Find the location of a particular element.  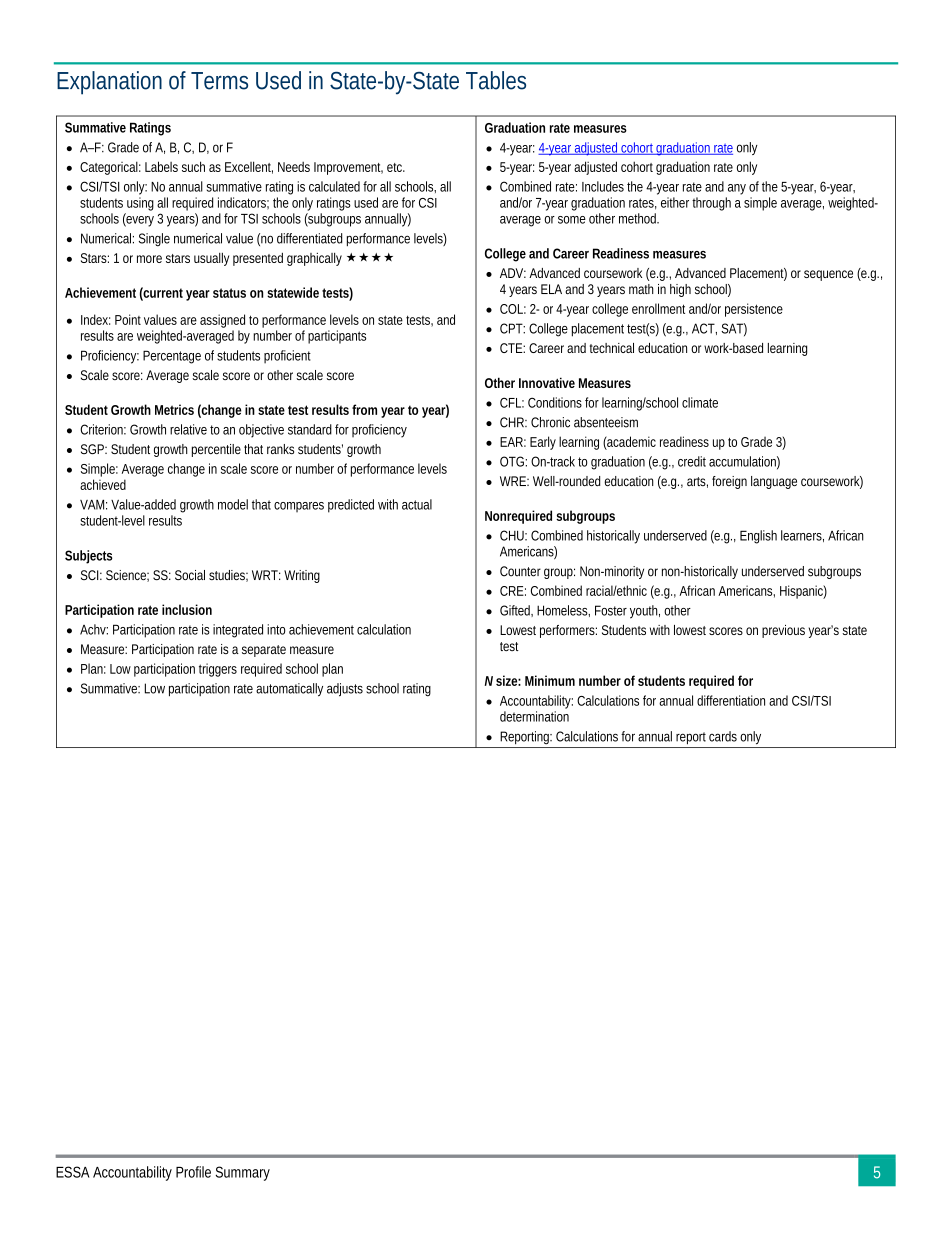

inclusion is located at coordinates (187, 609).
